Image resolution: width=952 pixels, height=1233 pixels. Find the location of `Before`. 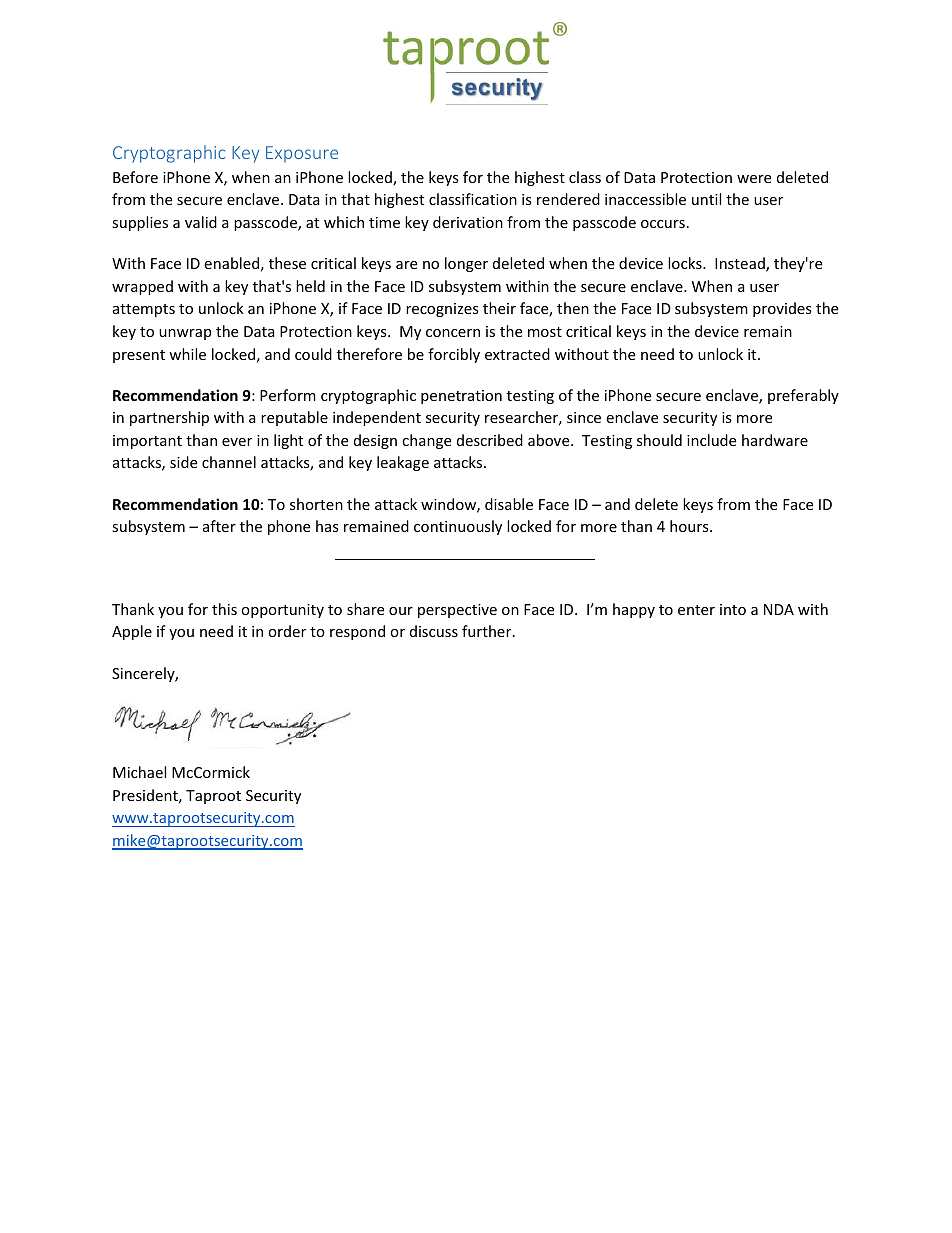

Before is located at coordinates (135, 177).
